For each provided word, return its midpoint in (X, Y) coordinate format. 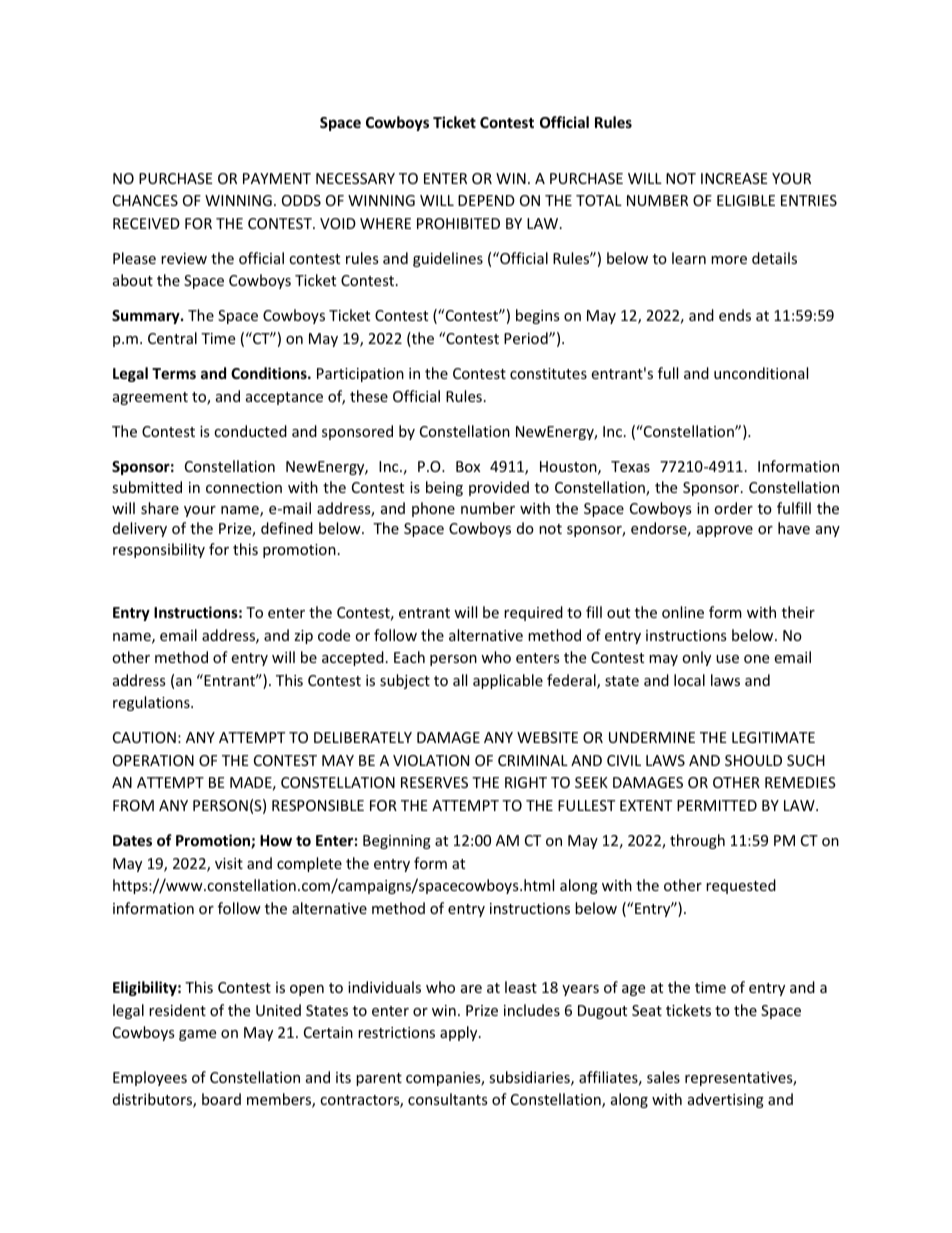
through (697, 841)
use (727, 659)
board (221, 1099)
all (460, 680)
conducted (250, 431)
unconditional (761, 373)
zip (303, 637)
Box (468, 466)
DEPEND (486, 200)
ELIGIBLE (746, 200)
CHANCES (145, 200)
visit (229, 863)
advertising (726, 1100)
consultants (448, 1099)
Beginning (397, 842)
